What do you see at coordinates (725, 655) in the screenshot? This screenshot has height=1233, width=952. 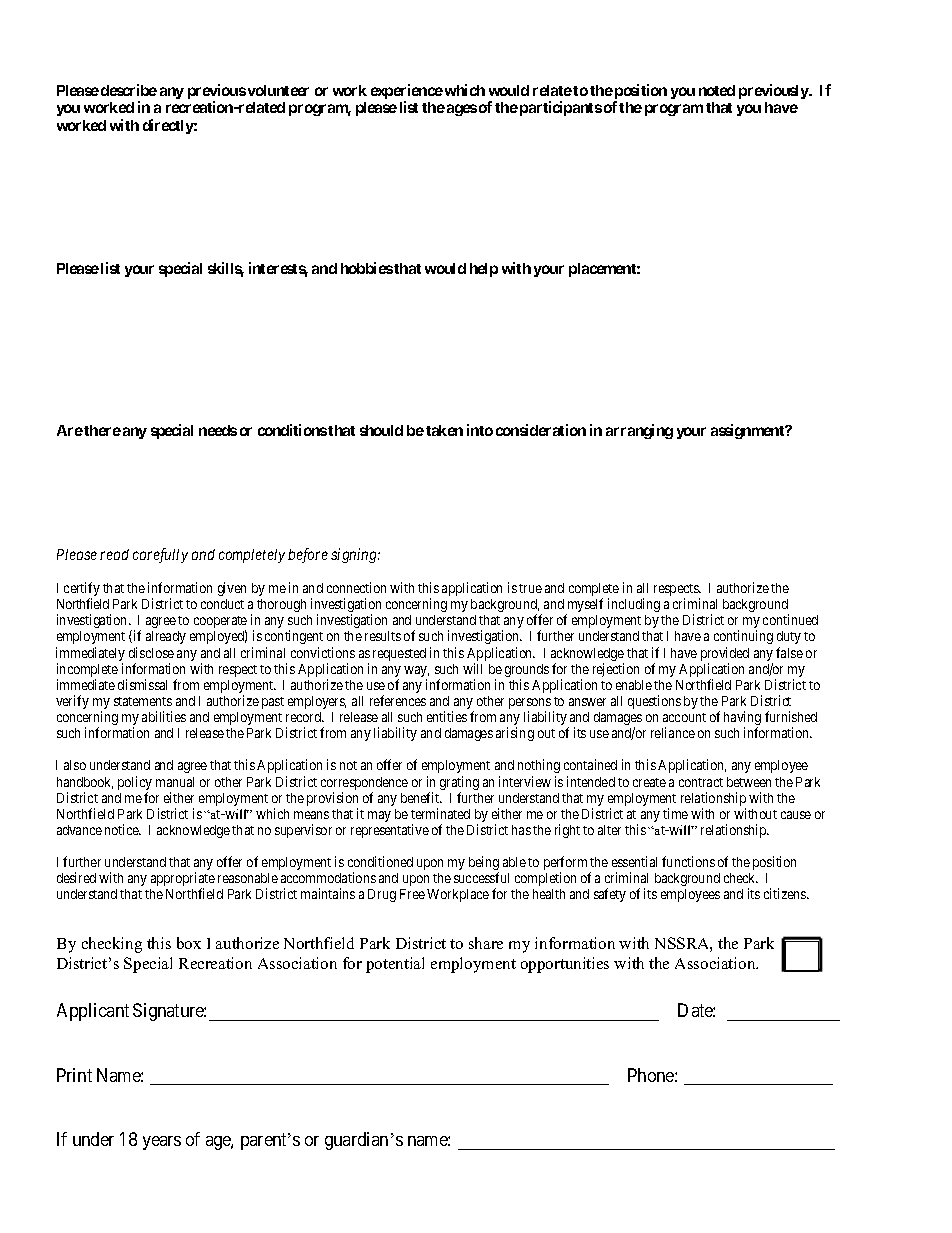 I see `provided` at bounding box center [725, 655].
